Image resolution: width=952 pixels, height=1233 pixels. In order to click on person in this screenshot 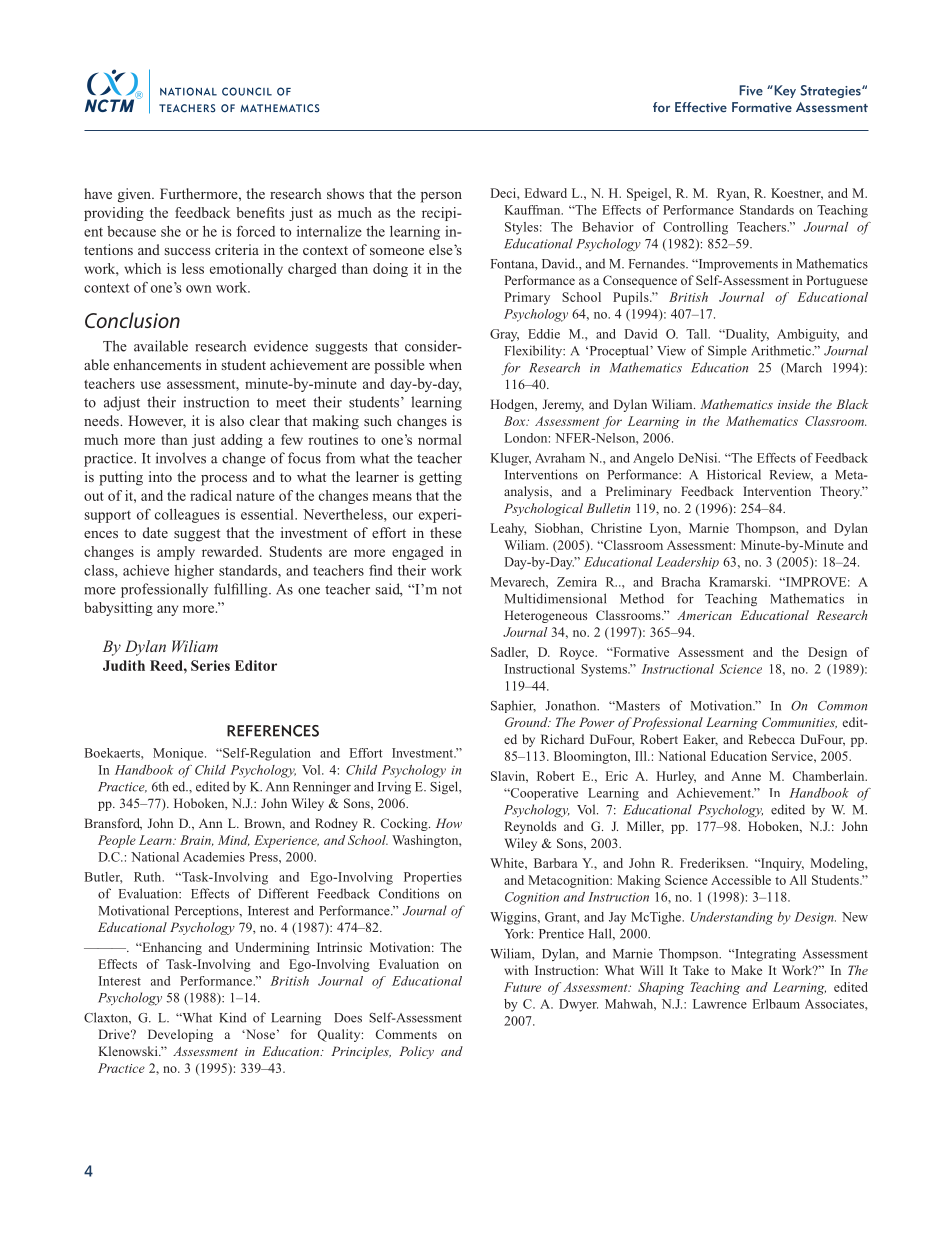, I will do `click(441, 197)`.
